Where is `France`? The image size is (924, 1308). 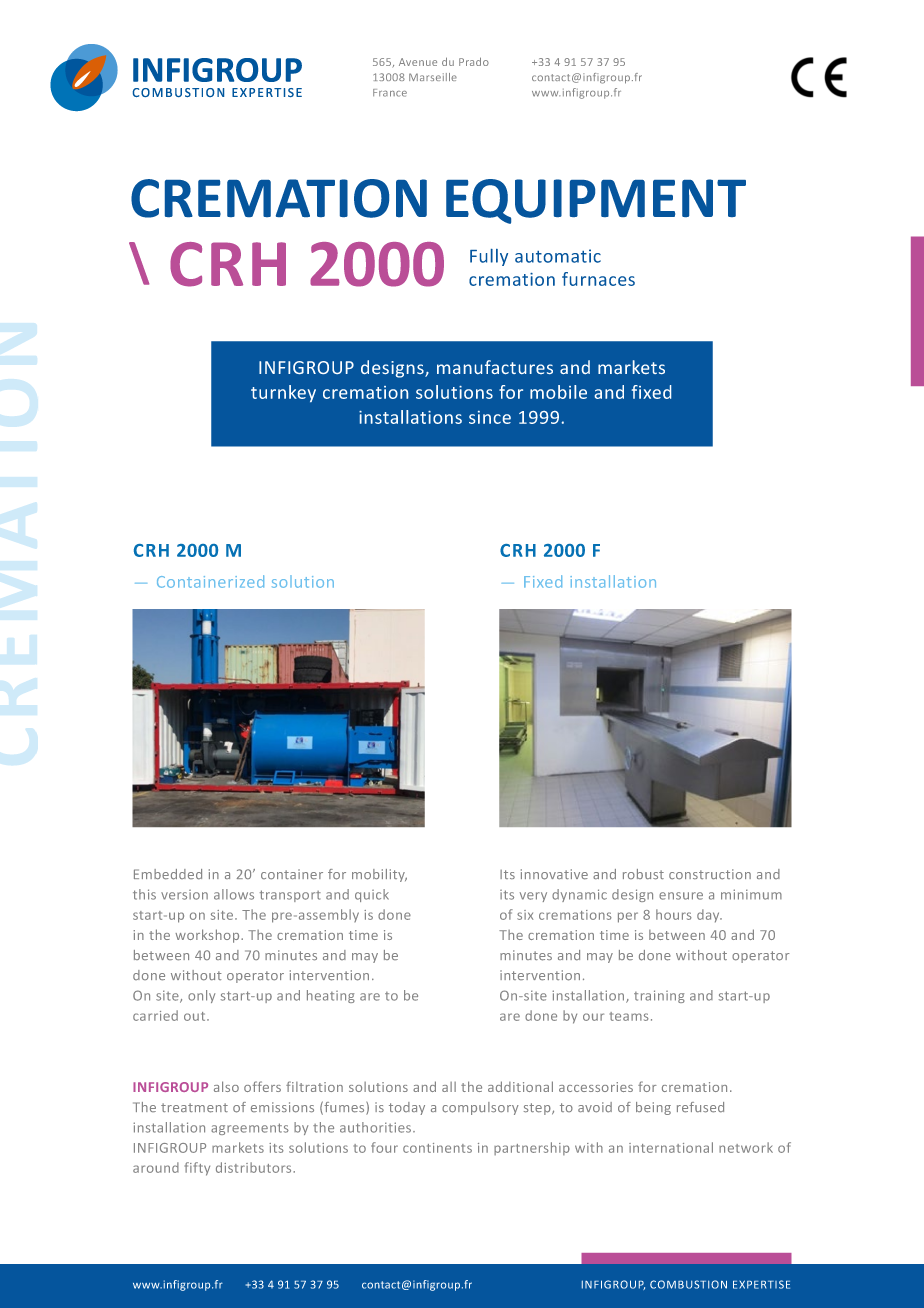
France is located at coordinates (390, 93).
